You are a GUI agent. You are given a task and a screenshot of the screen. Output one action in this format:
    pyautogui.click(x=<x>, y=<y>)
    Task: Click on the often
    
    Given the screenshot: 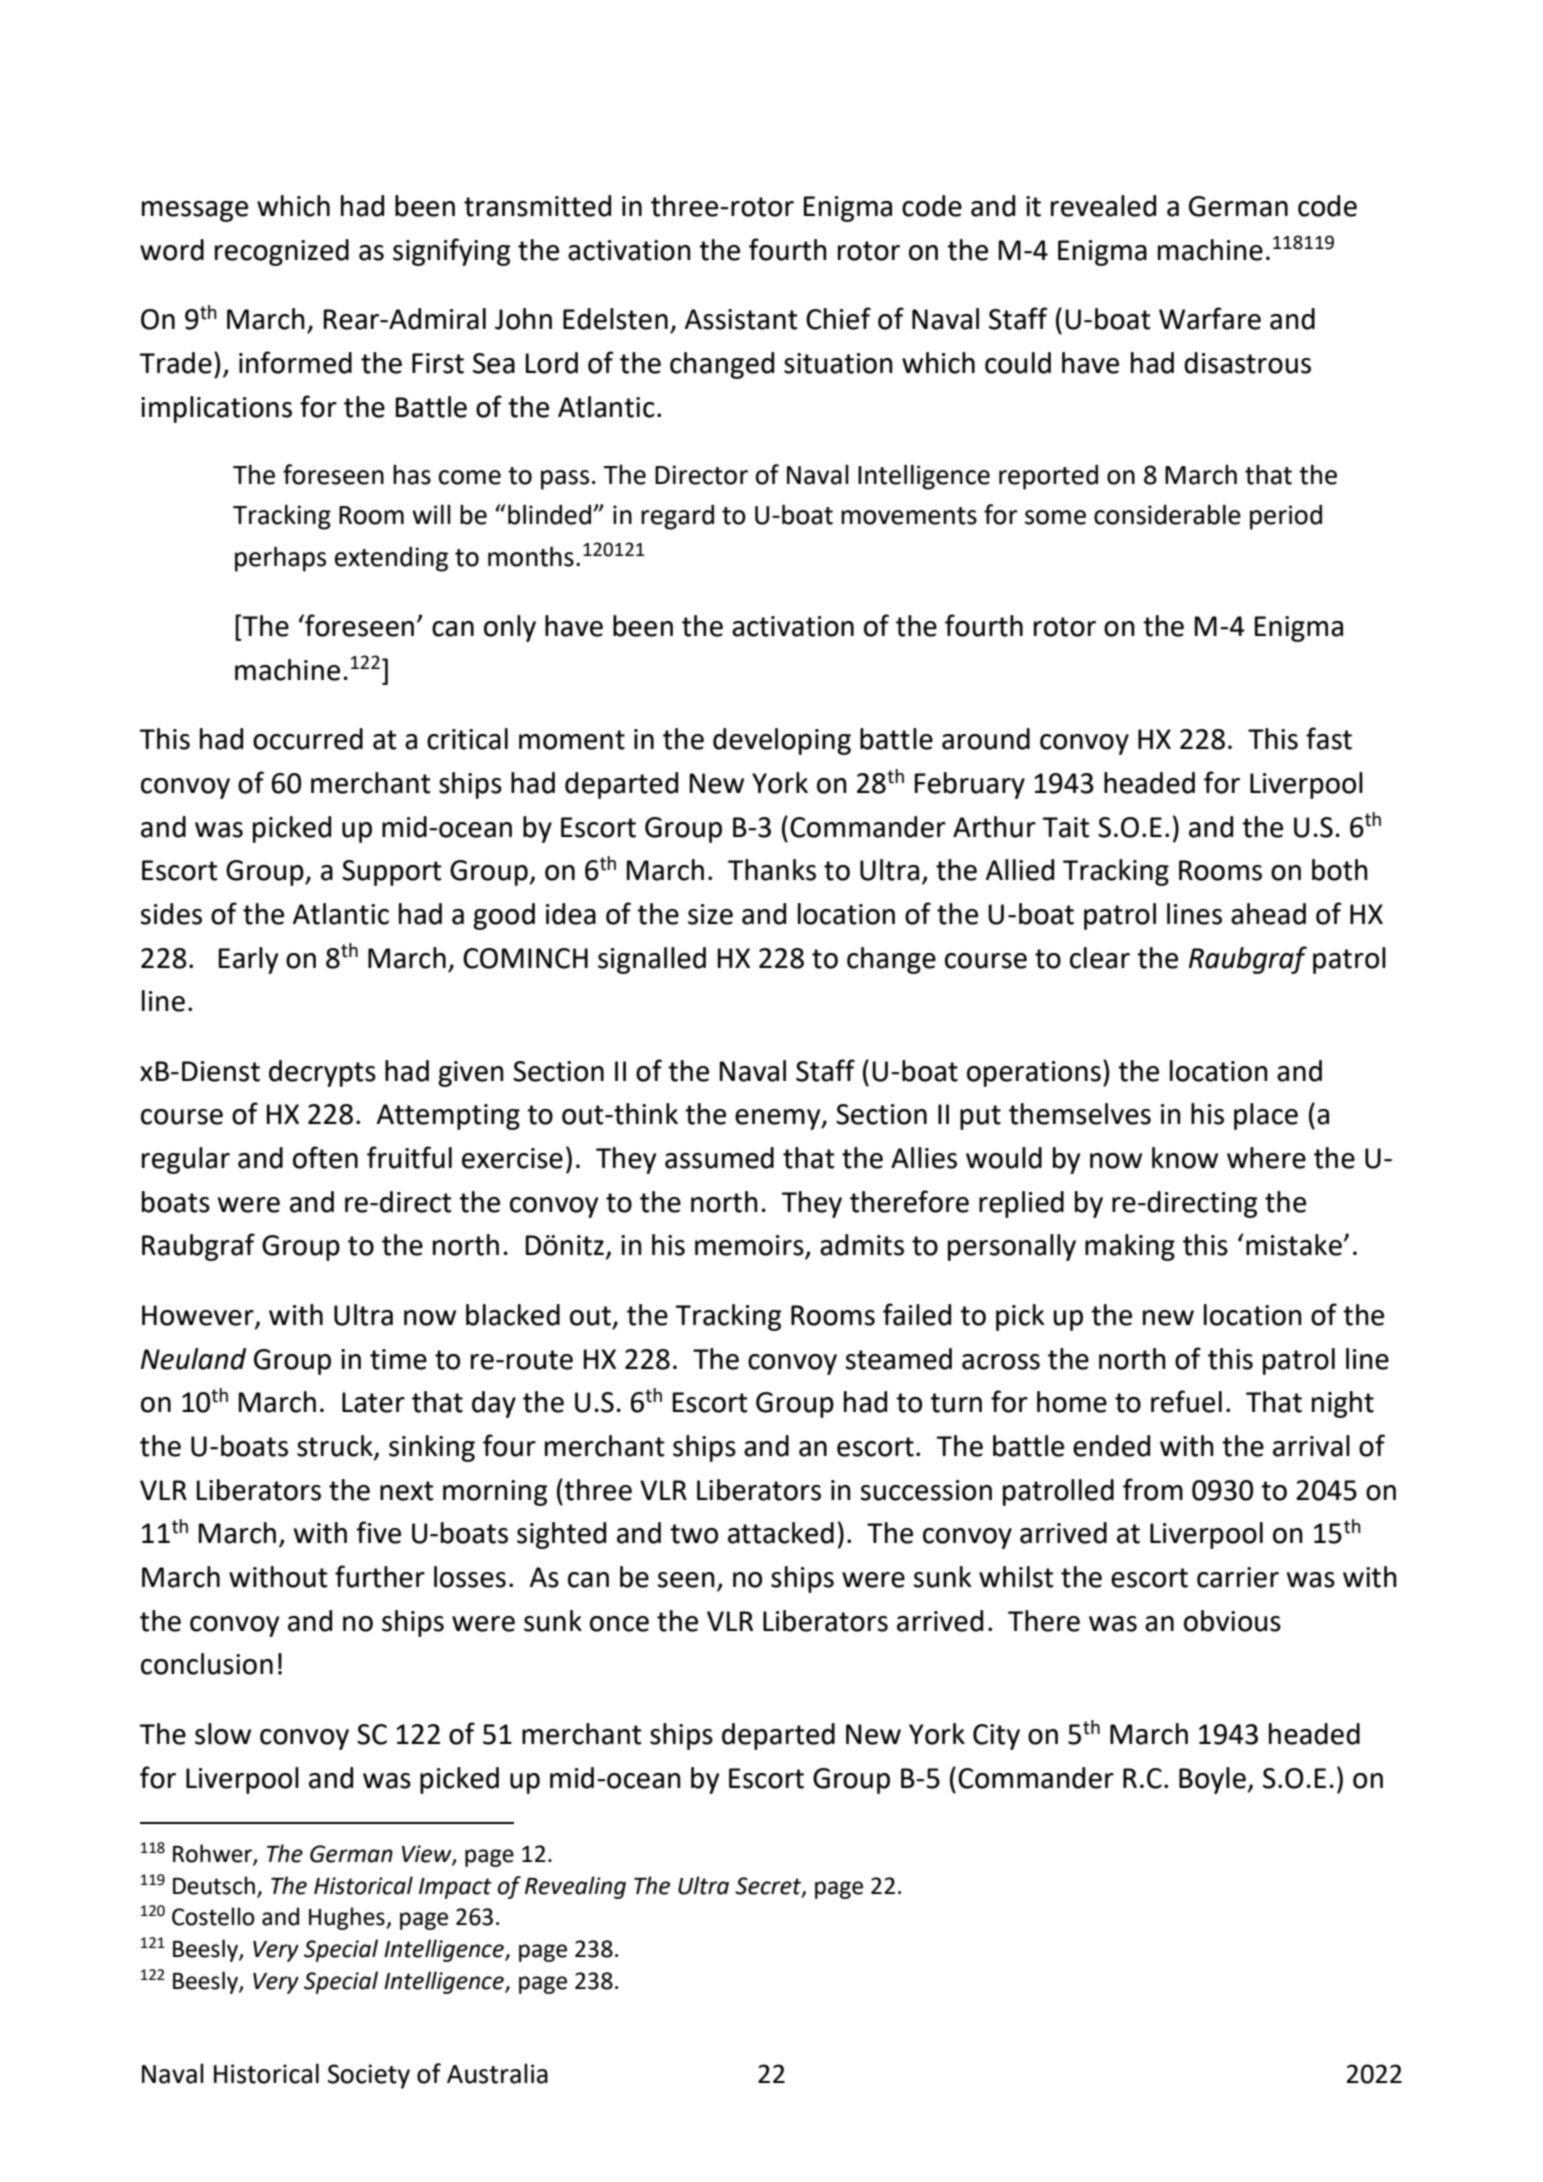 What is the action you would take?
    pyautogui.click(x=325, y=1157)
